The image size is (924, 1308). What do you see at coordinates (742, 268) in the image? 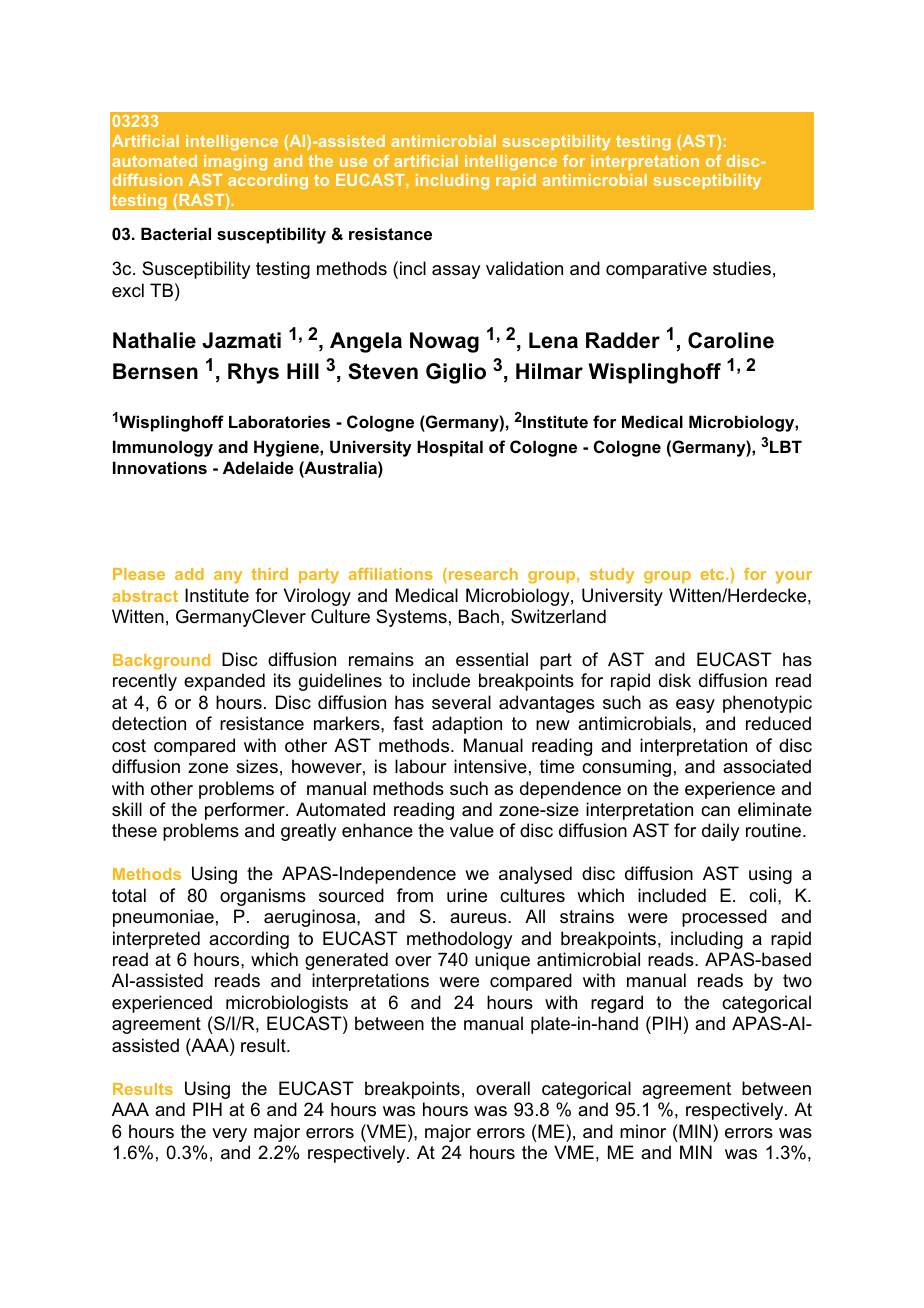
I see `studies` at bounding box center [742, 268].
